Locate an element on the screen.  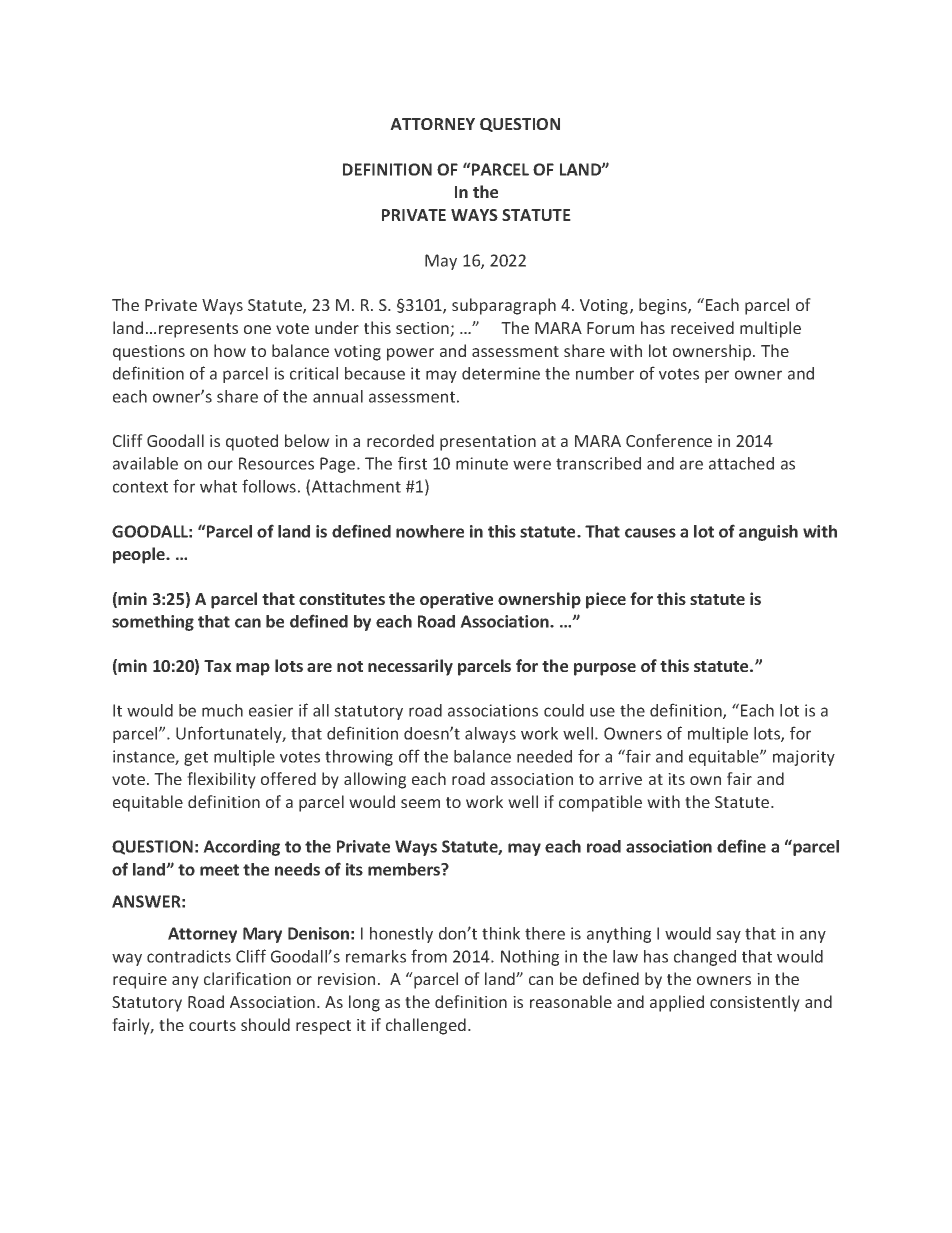
piece is located at coordinates (606, 600).
